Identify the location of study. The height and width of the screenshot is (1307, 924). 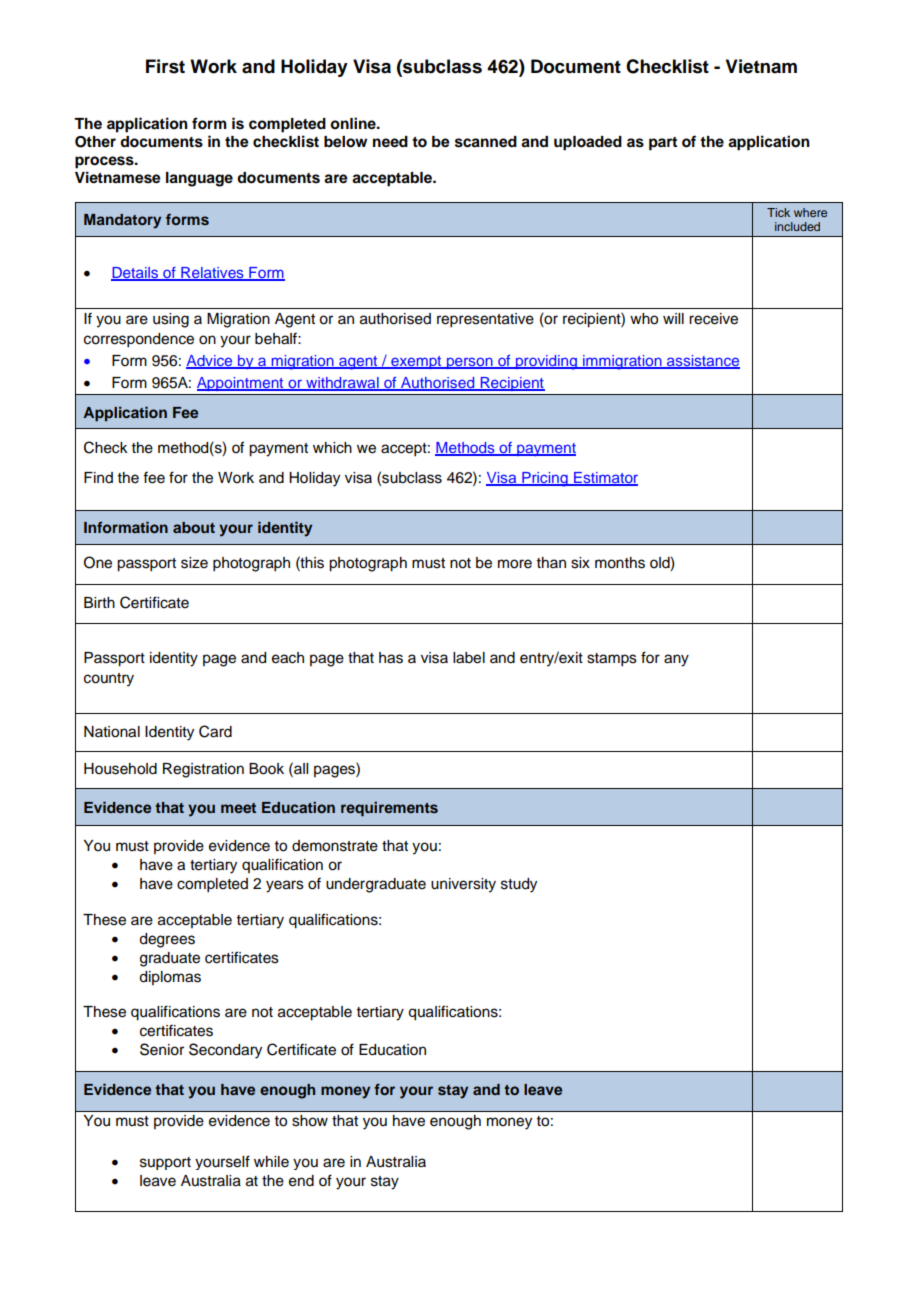
(519, 885).
